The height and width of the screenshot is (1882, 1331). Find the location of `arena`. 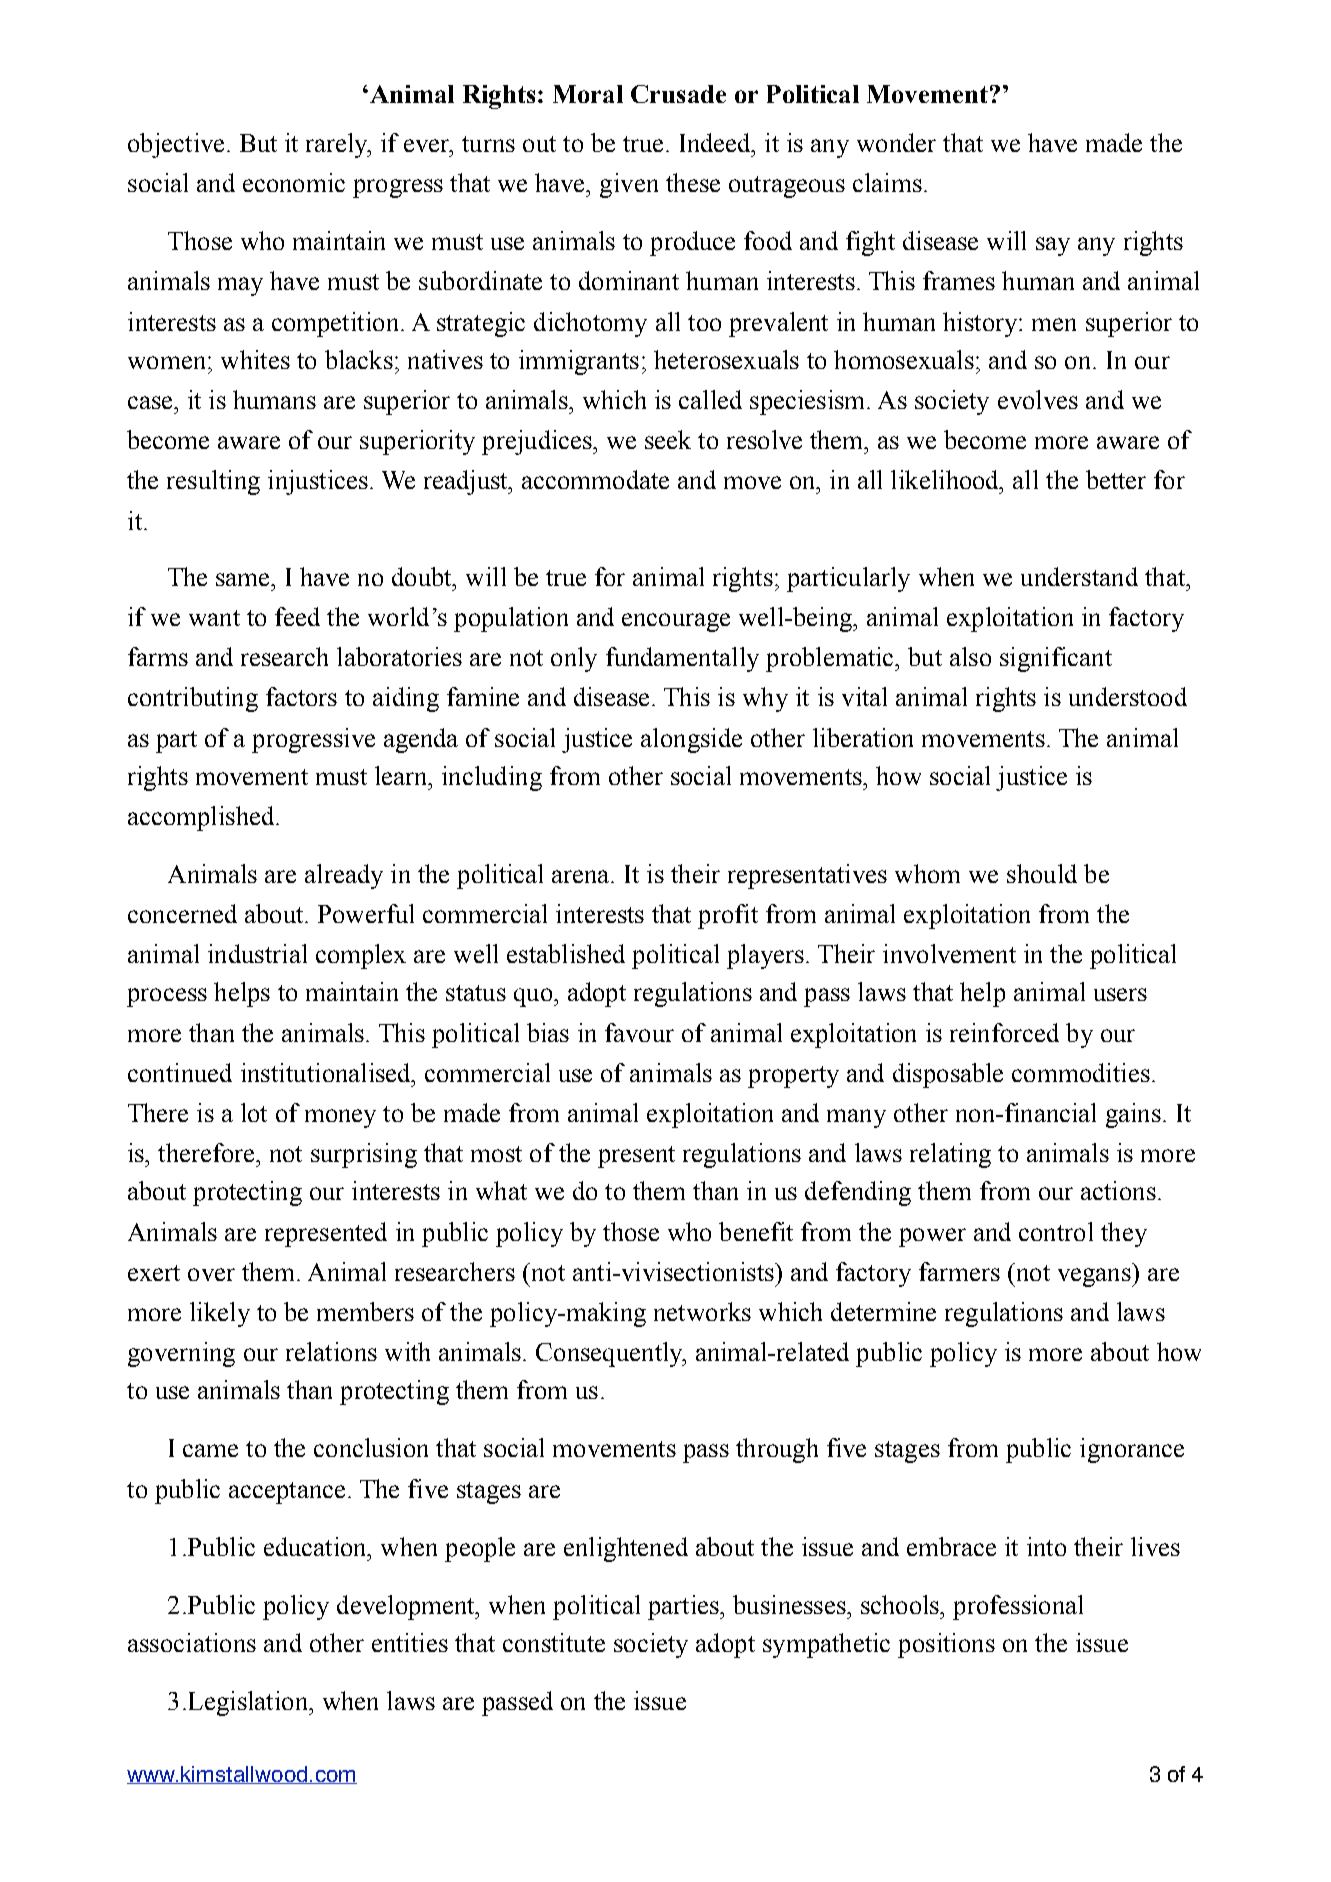

arena is located at coordinates (582, 876).
